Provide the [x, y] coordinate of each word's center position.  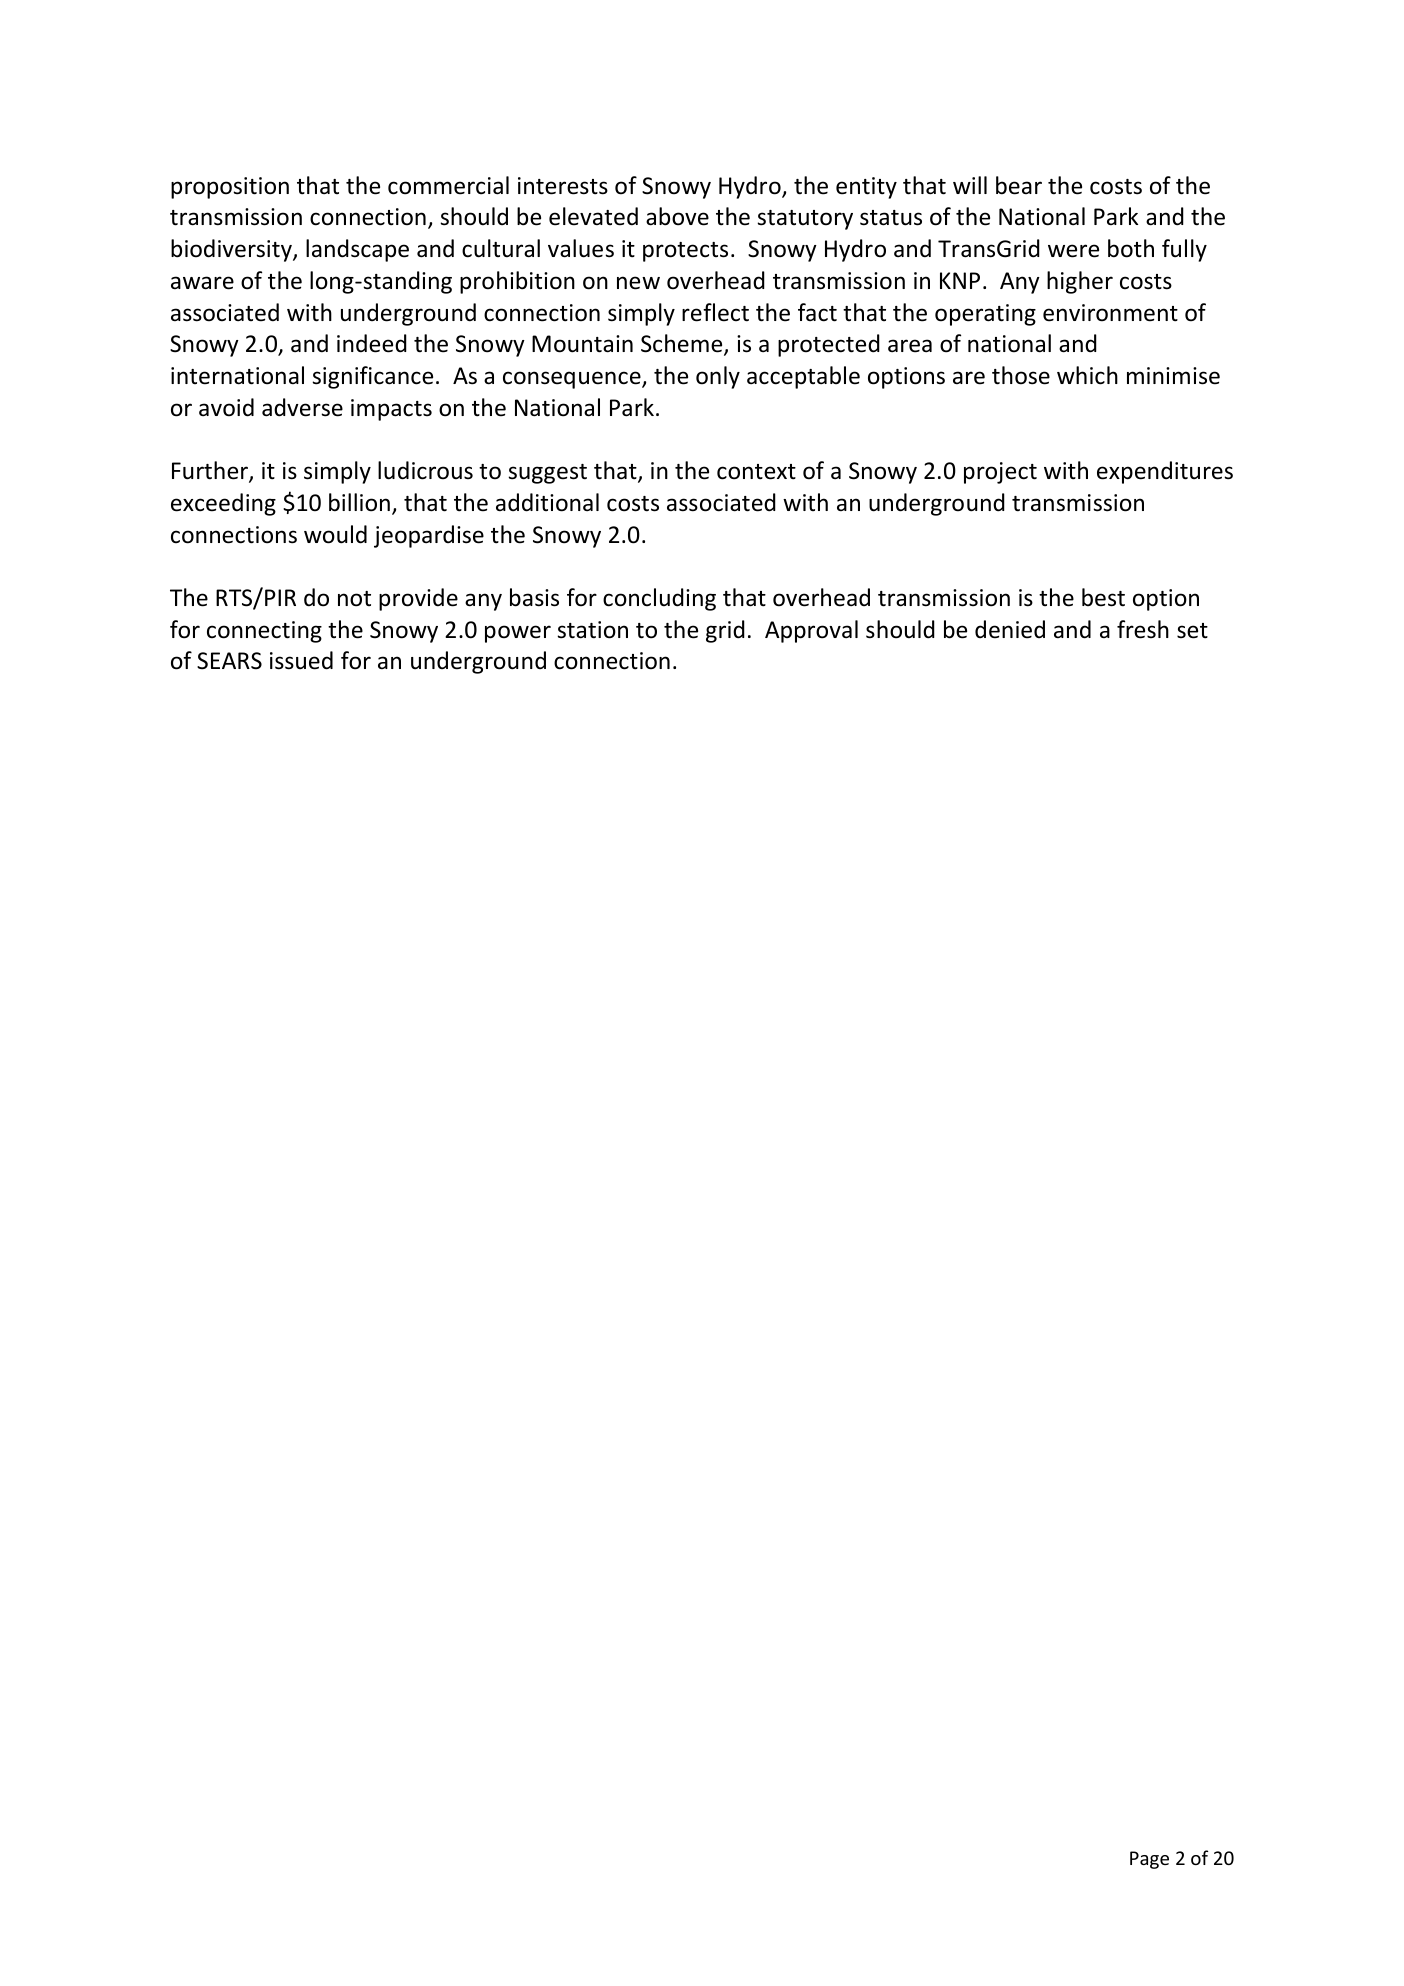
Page [1149, 1860]
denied [1010, 629]
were [1073, 251]
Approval [811, 631]
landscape [357, 250]
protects [685, 252]
